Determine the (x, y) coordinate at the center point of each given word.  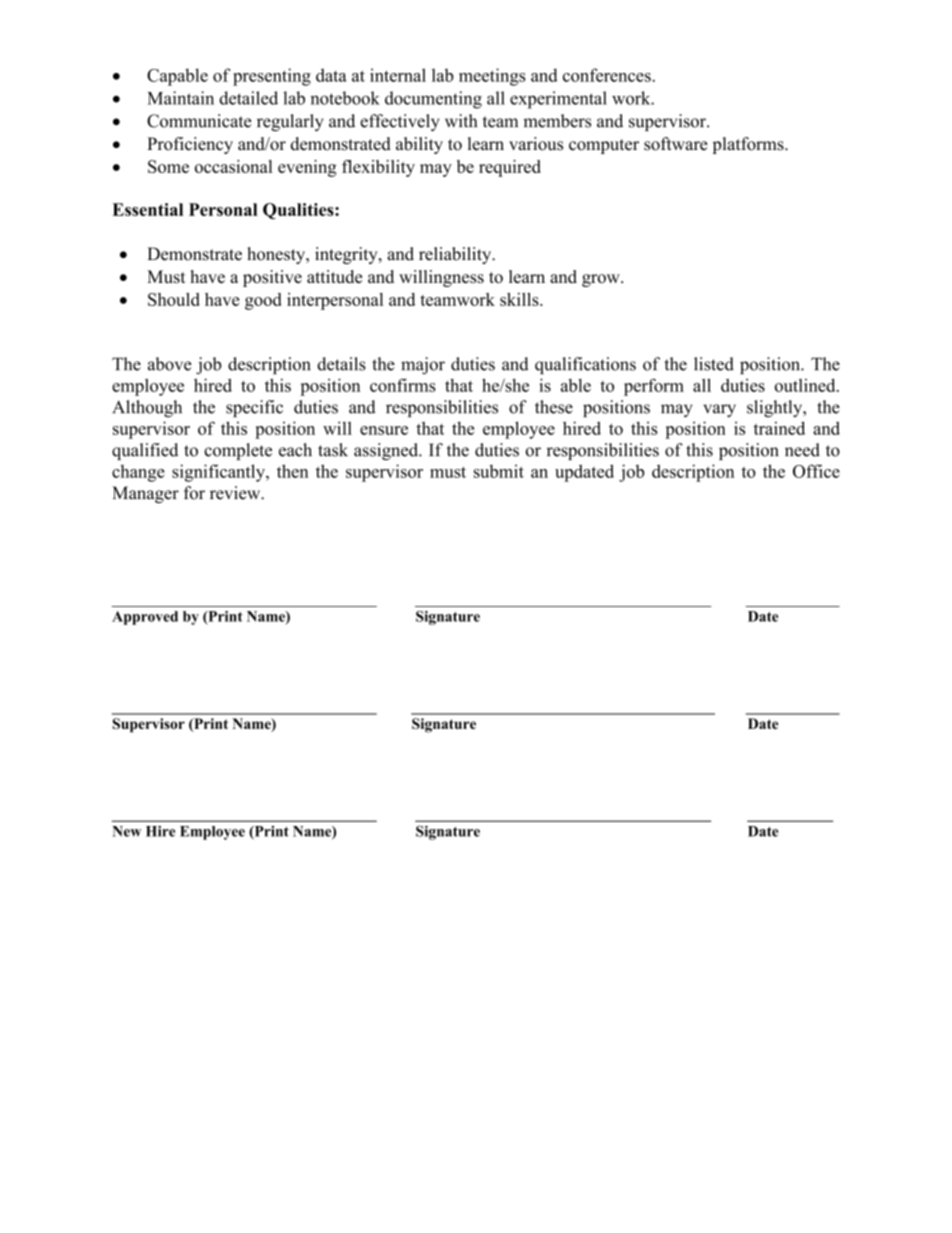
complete (238, 451)
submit (499, 471)
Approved (145, 618)
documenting (433, 100)
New (126, 831)
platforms (749, 145)
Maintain (180, 98)
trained (779, 428)
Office (816, 471)
